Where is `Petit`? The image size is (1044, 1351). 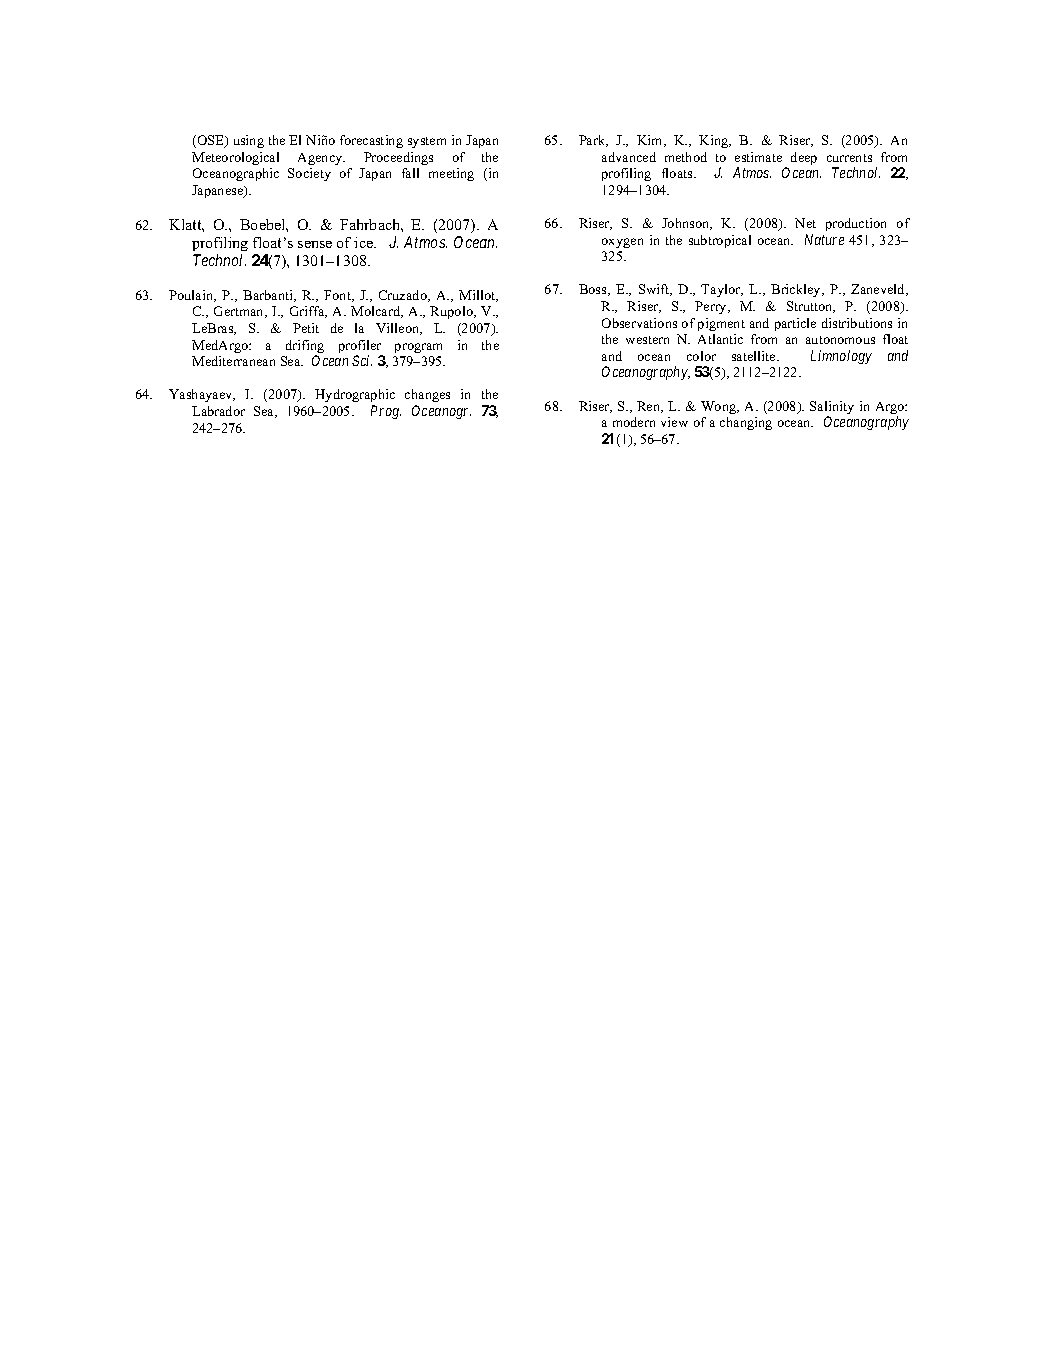
Petit is located at coordinates (306, 328).
